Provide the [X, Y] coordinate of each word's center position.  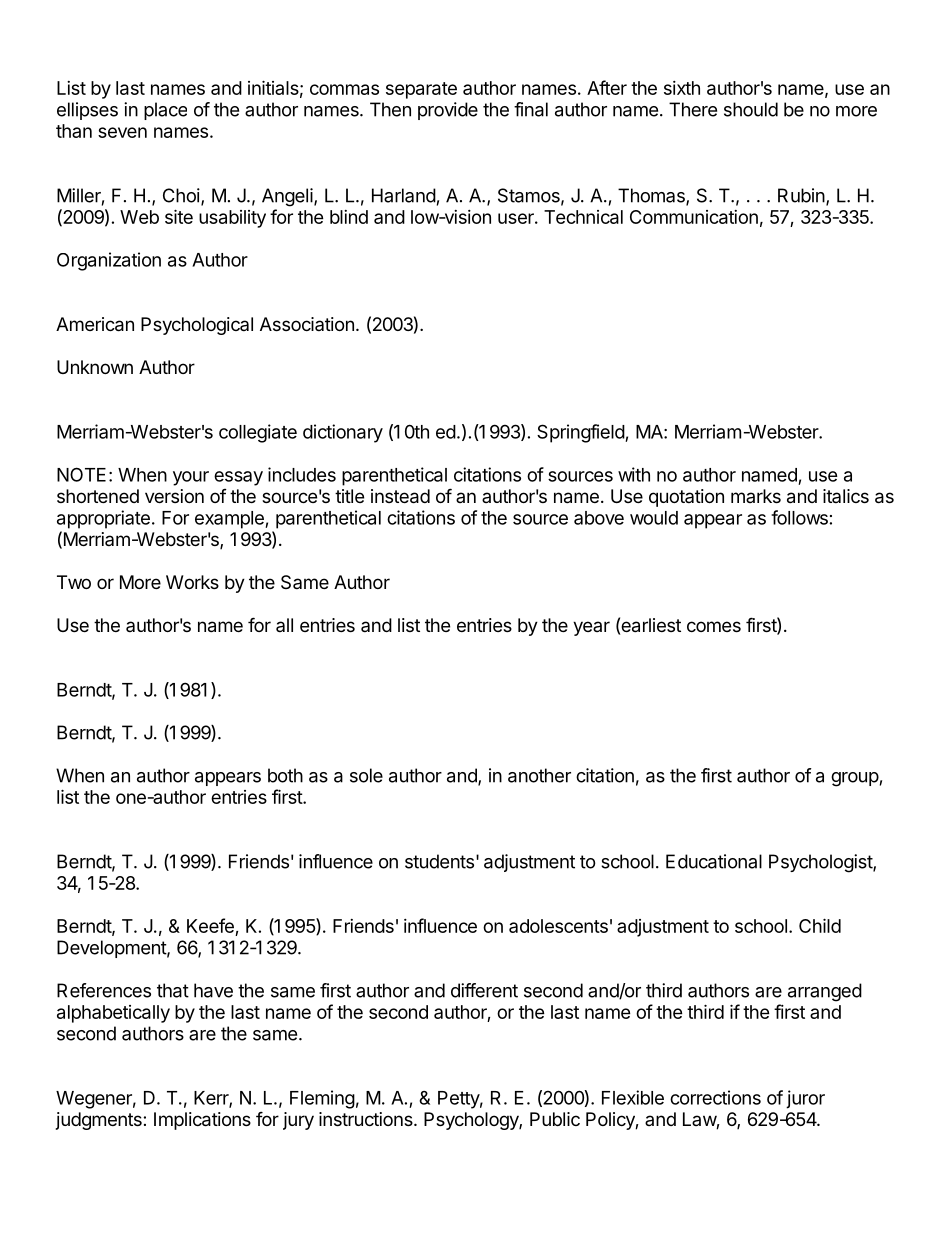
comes [714, 626]
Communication [694, 217]
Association [307, 324]
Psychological [197, 326]
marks [756, 496]
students [439, 861]
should [751, 109]
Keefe [210, 925]
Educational [714, 861]
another [539, 775]
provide [448, 111]
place [165, 111]
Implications [202, 1121]
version [174, 496]
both [285, 775]
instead [400, 496]
